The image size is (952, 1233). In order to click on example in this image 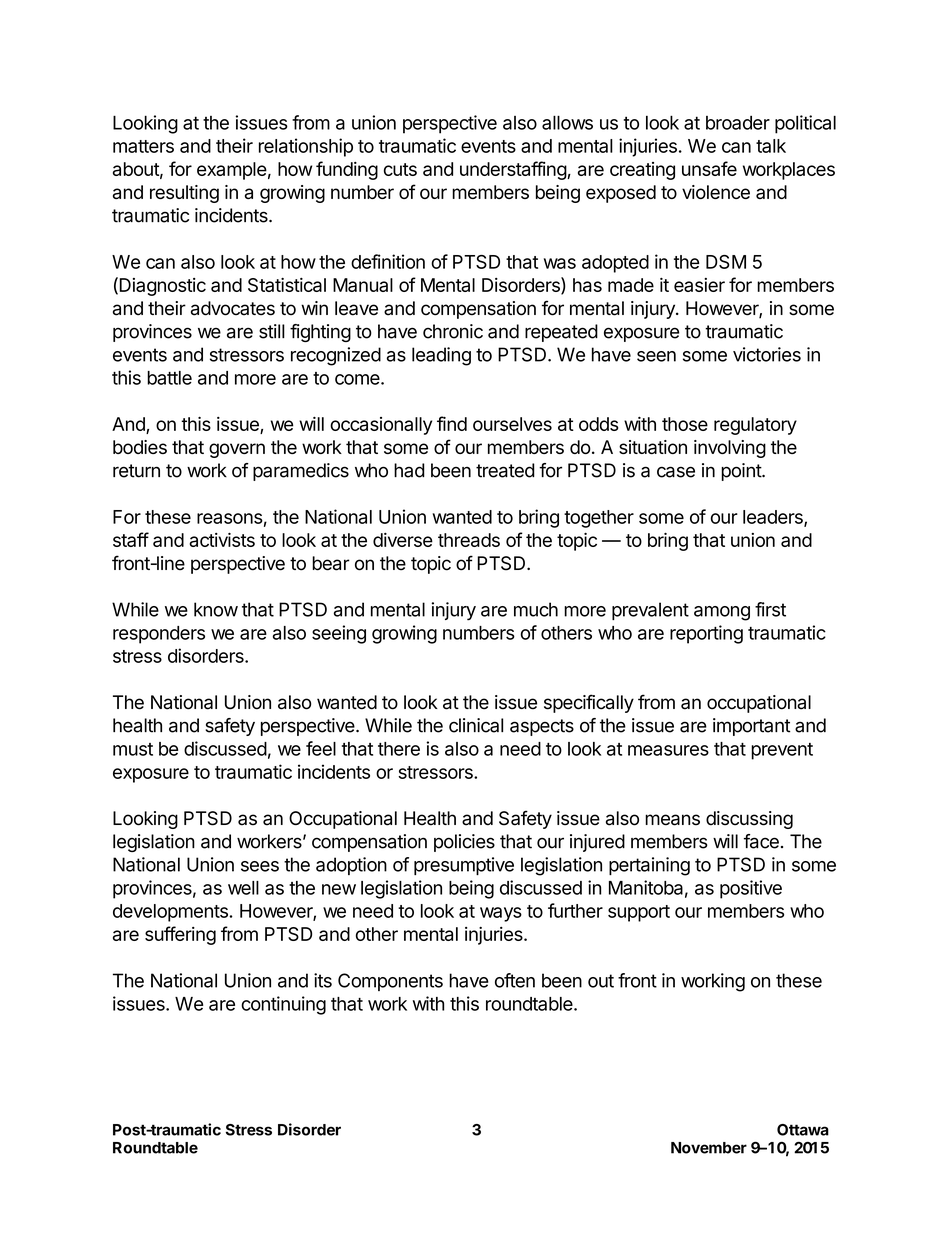, I will do `click(232, 171)`.
